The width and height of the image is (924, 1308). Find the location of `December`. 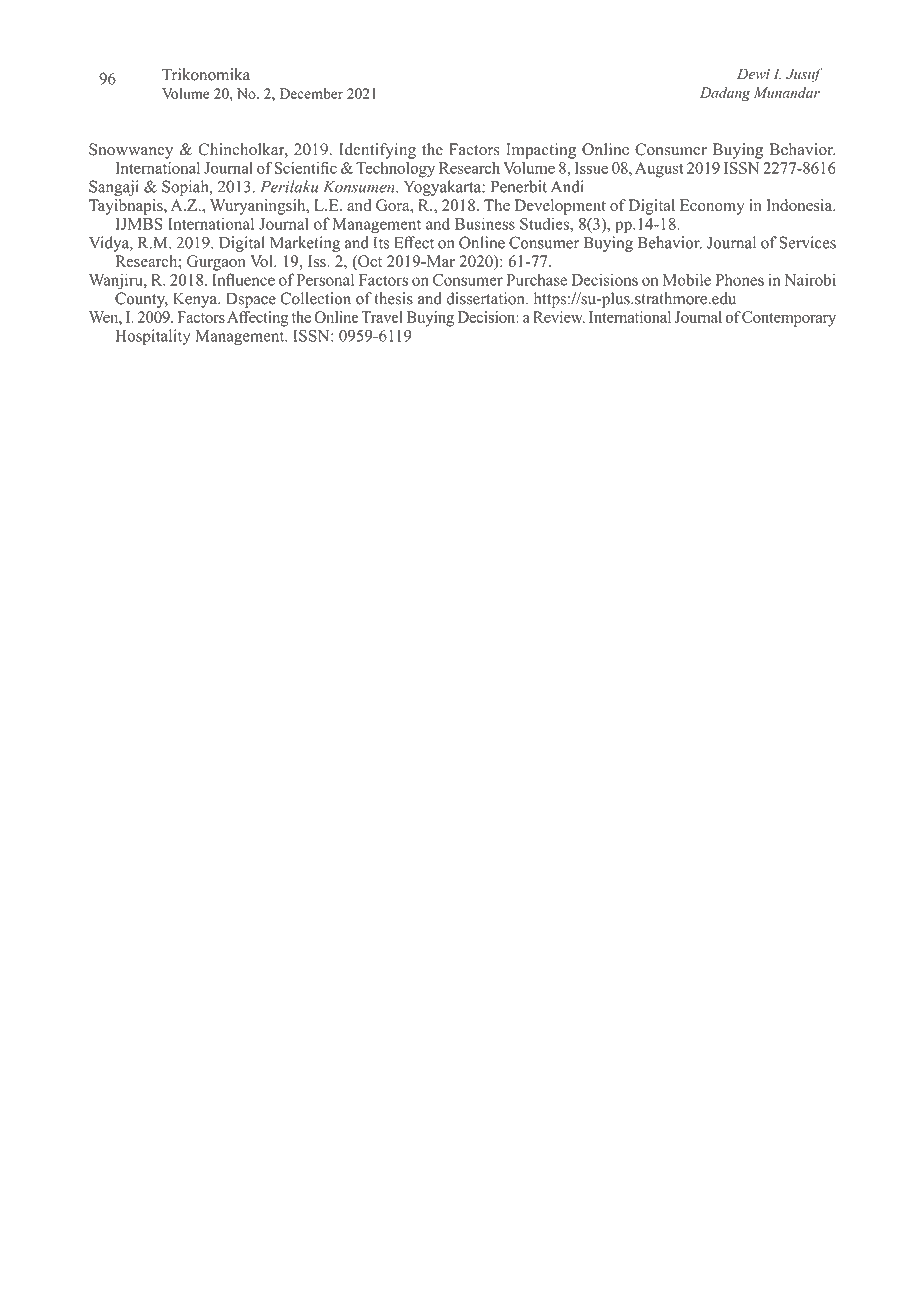

December is located at coordinates (311, 93).
